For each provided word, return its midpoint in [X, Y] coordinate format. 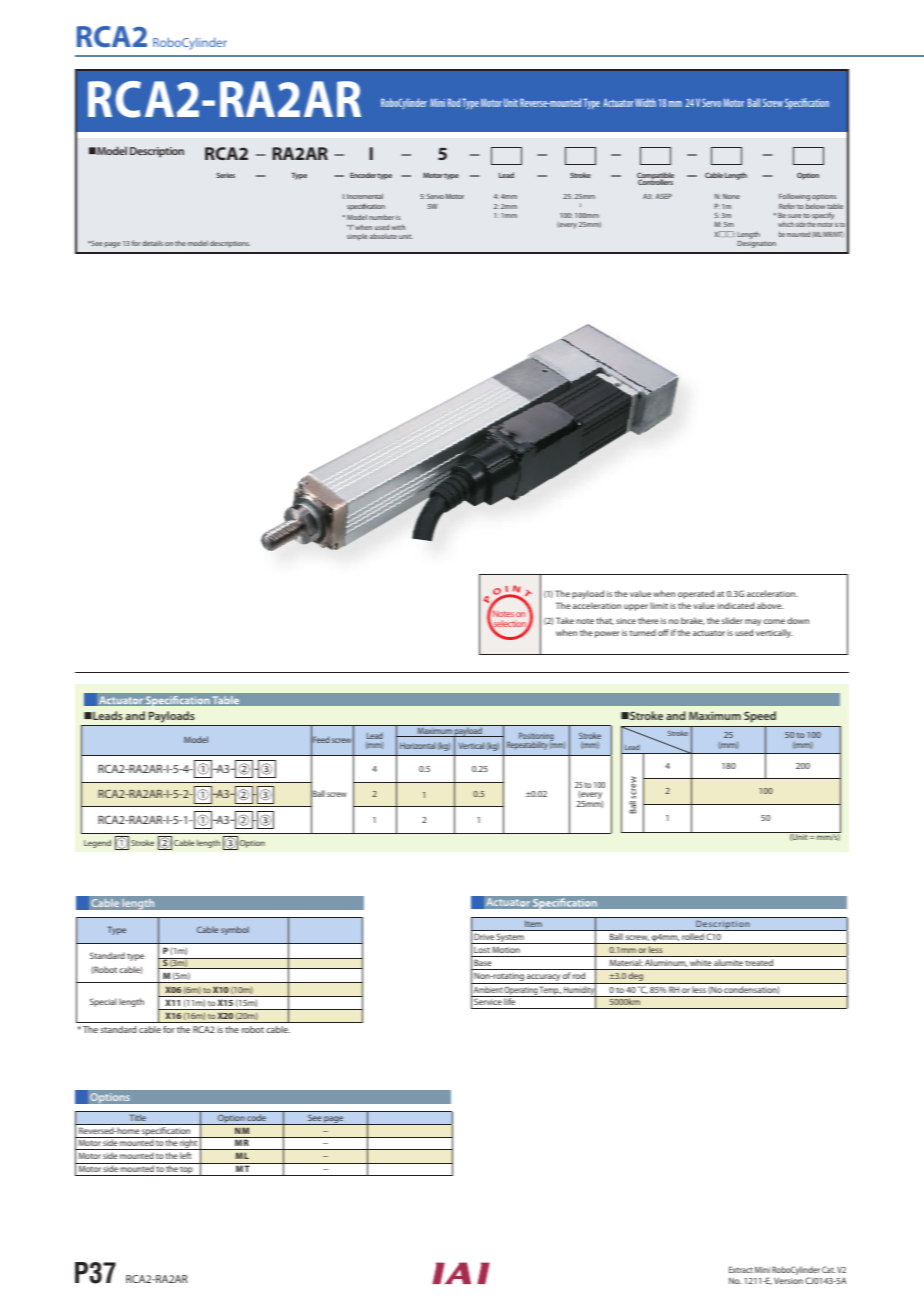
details [152, 243]
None [731, 196]
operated [696, 594]
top [187, 1171]
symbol [235, 930]
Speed [760, 717]
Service [488, 1000]
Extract [741, 1269]
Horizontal [418, 746]
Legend [97, 844]
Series [225, 175]
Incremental [365, 196]
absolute [383, 236]
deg [636, 978]
